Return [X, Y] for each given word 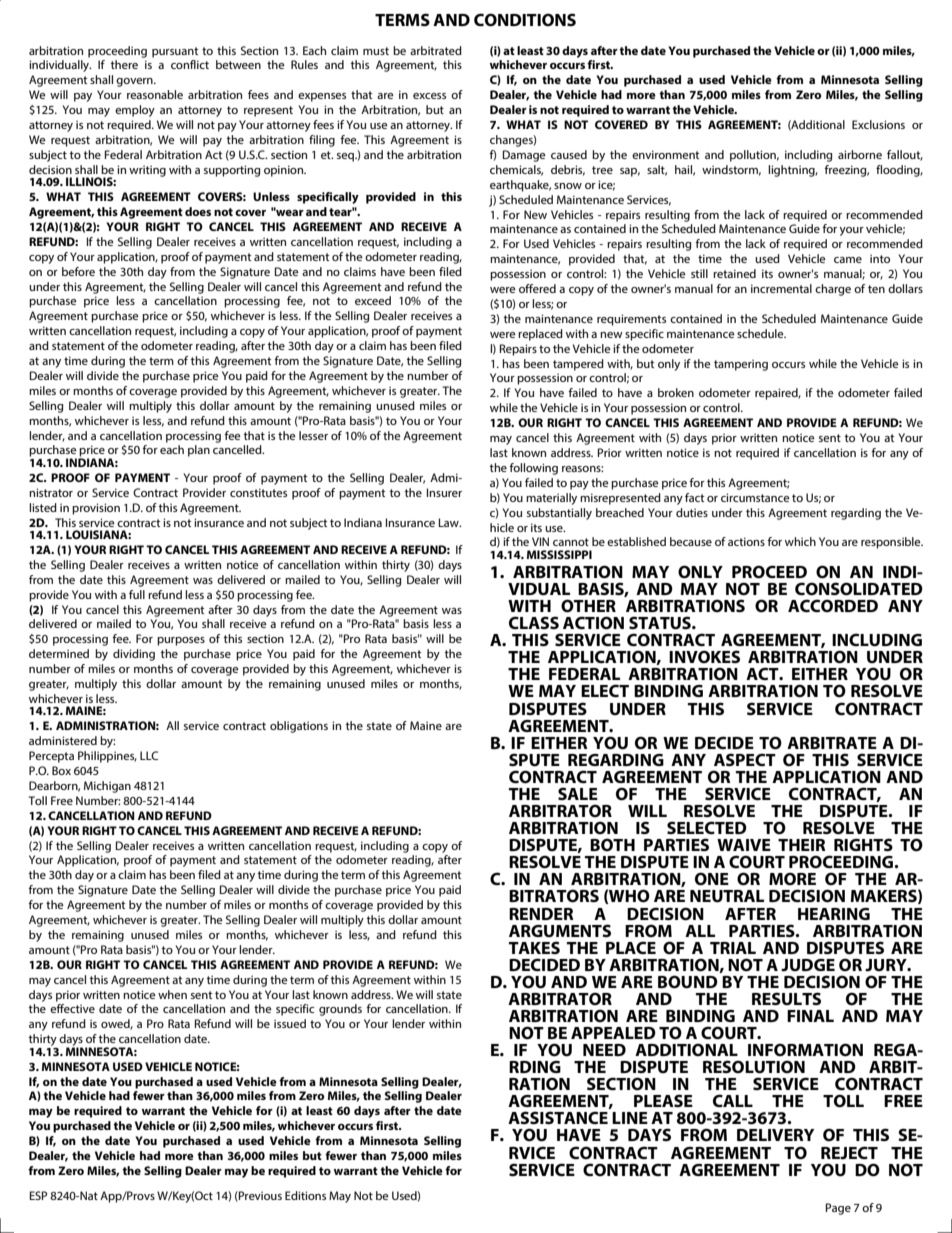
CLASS [534, 622]
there [124, 64]
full [137, 594]
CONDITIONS [525, 20]
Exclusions [878, 124]
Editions [305, 1195]
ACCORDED [833, 605]
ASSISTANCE [558, 1117]
